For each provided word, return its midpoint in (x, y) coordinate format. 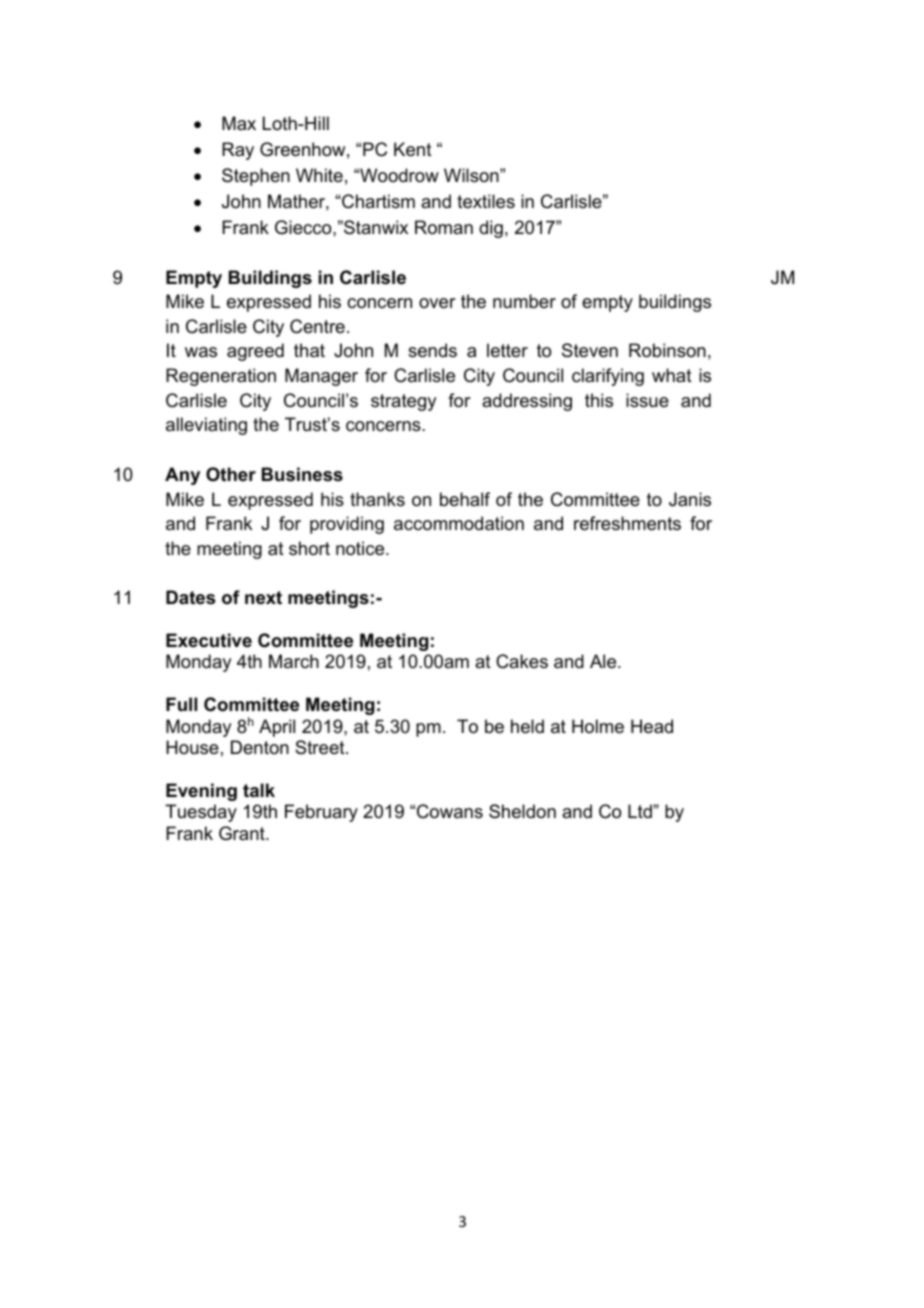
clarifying (608, 377)
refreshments (627, 523)
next (263, 598)
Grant (243, 833)
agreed (255, 352)
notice (361, 548)
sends (432, 350)
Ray (238, 151)
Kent (413, 149)
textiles (486, 201)
